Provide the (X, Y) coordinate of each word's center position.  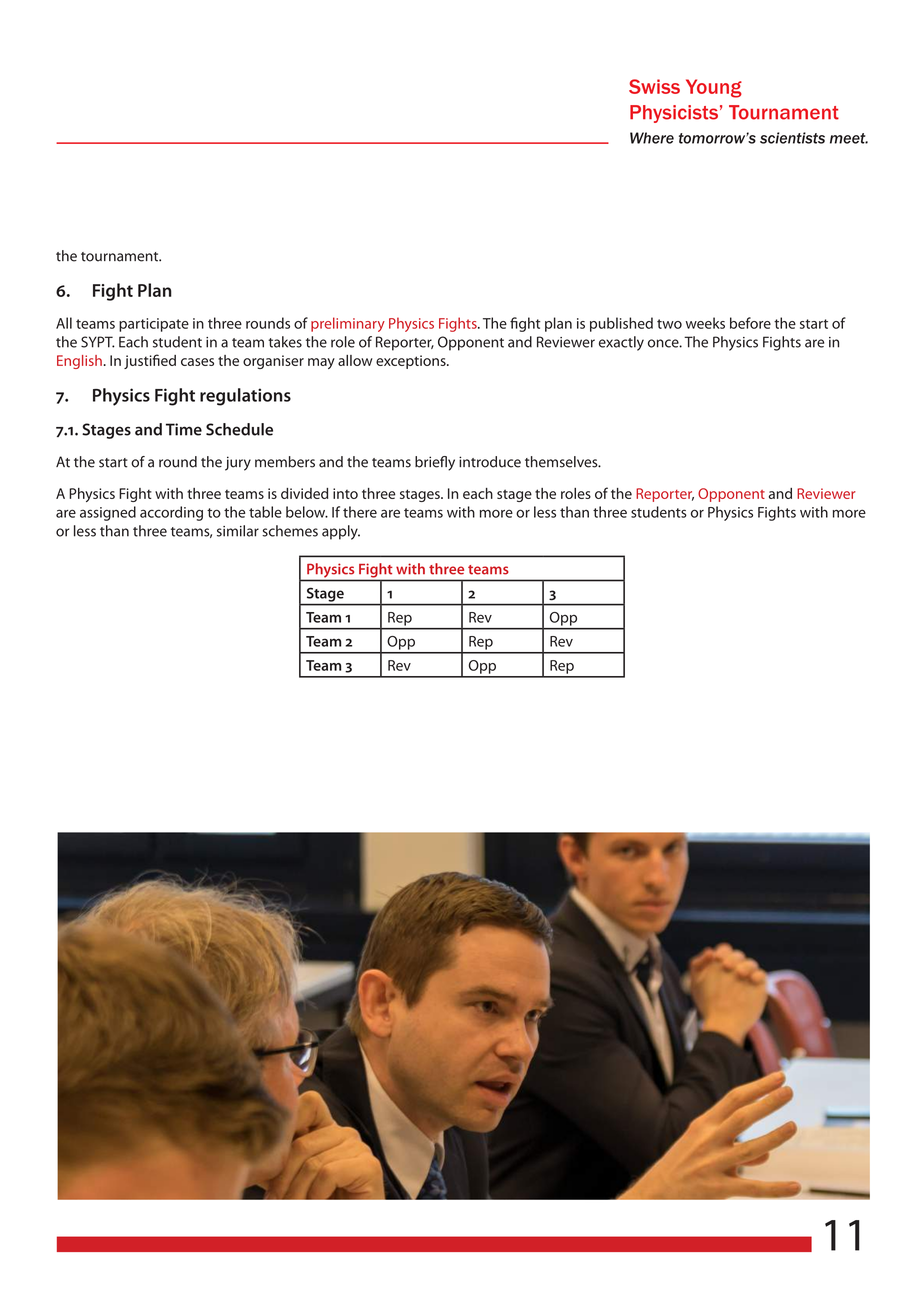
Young (714, 88)
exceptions (412, 362)
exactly (621, 343)
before (750, 323)
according (171, 513)
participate (154, 325)
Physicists (674, 114)
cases (197, 362)
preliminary (348, 324)
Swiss (654, 86)
